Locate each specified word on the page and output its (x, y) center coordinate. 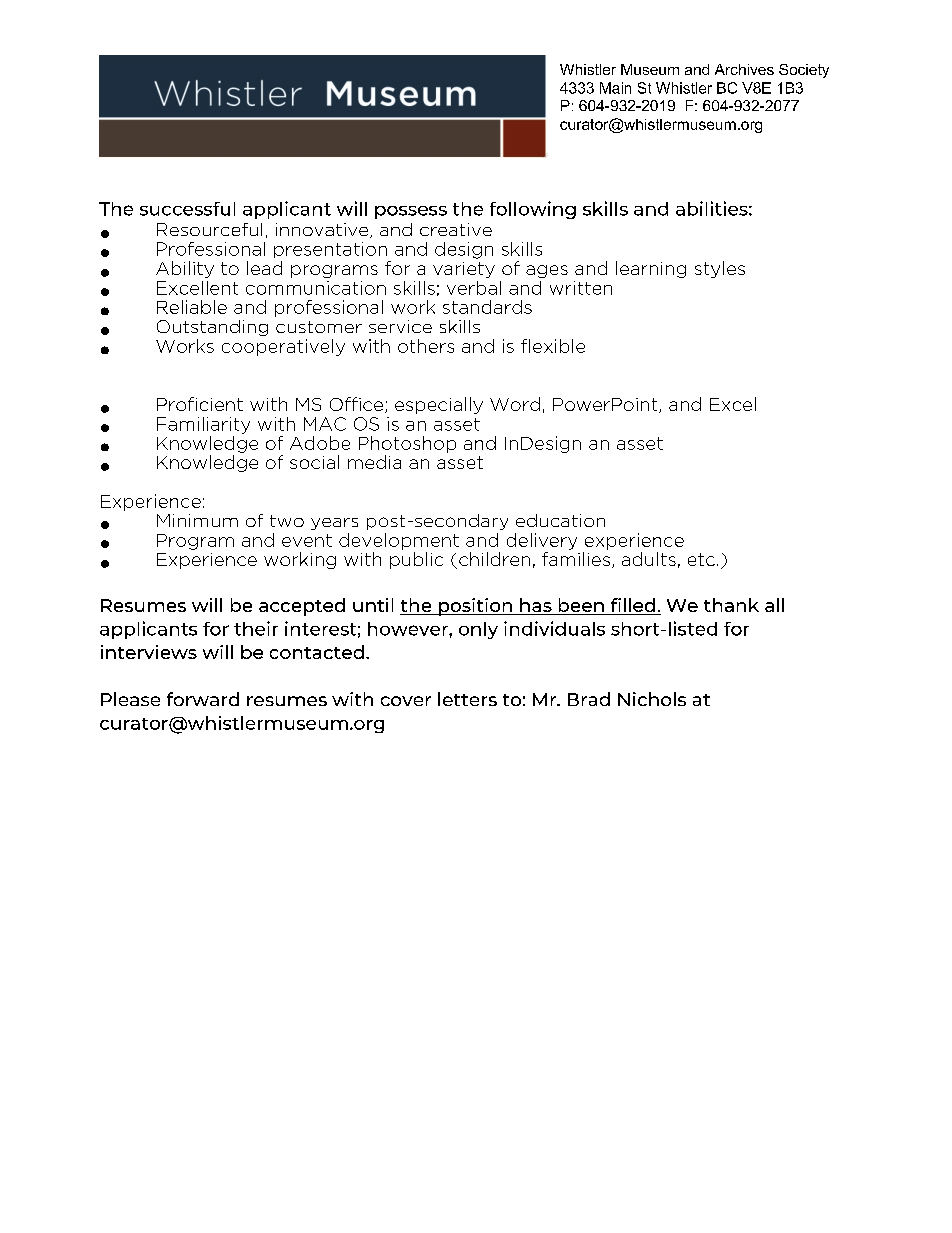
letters (467, 699)
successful (187, 209)
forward (203, 699)
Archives (744, 69)
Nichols (652, 699)
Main (615, 88)
